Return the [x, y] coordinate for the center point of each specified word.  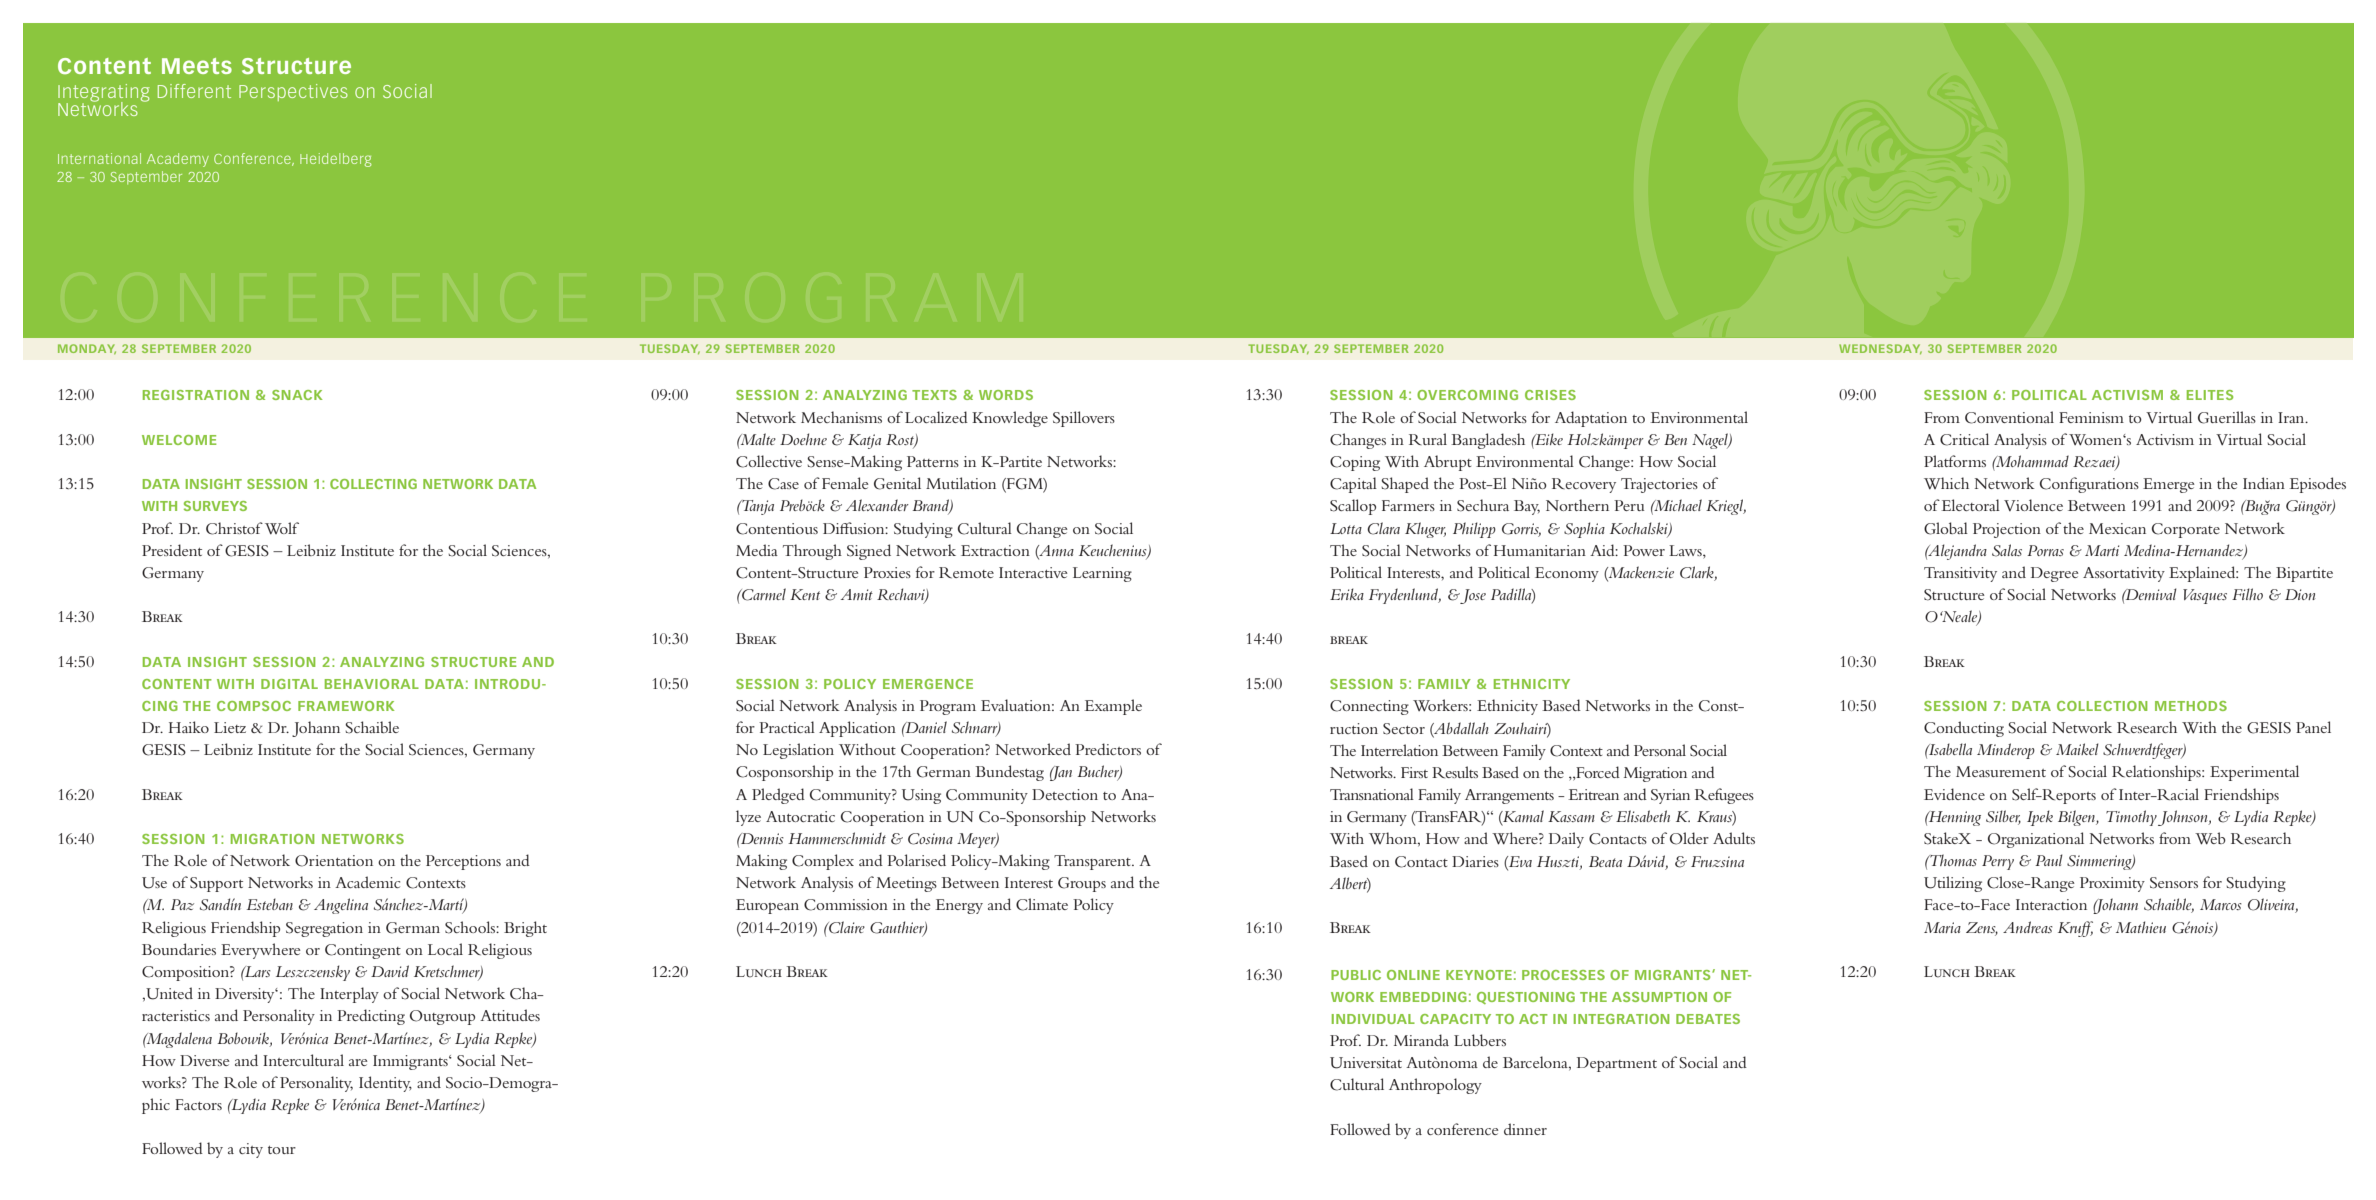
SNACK [297, 395]
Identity [385, 1084]
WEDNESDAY [1880, 349]
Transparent [1093, 862]
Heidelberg [335, 160]
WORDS [1006, 395]
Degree [2055, 574]
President [172, 550]
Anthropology [1435, 1086]
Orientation [334, 861]
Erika [1347, 594]
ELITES [2210, 395]
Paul [2049, 860]
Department [1617, 1064]
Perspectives [293, 92]
